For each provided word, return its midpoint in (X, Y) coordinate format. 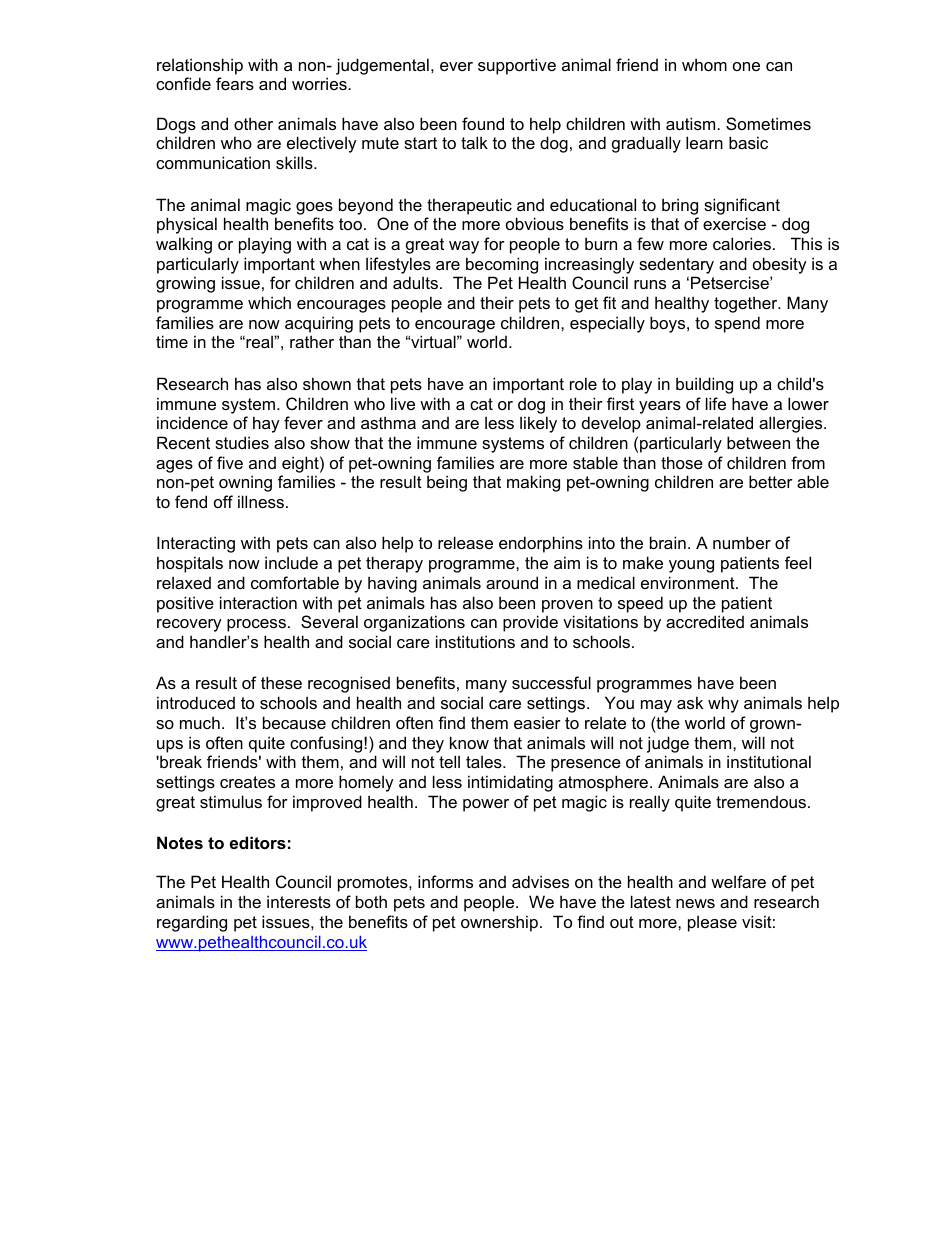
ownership (499, 923)
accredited (705, 621)
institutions (475, 641)
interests (299, 901)
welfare (738, 881)
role (583, 383)
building (704, 385)
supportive (517, 66)
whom (704, 64)
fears (235, 83)
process (256, 625)
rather (312, 341)
